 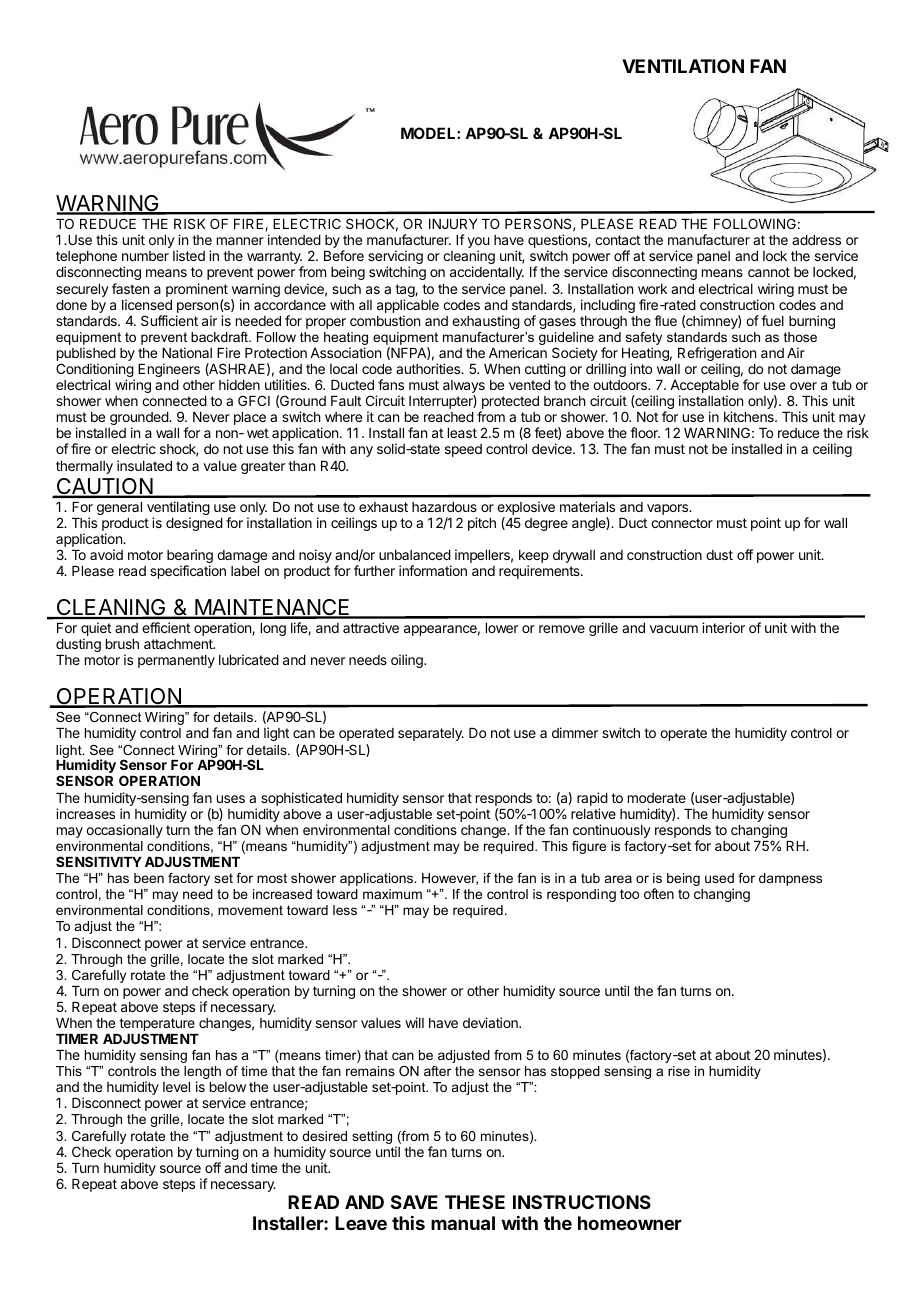 I want to click on attachment, so click(x=179, y=644).
